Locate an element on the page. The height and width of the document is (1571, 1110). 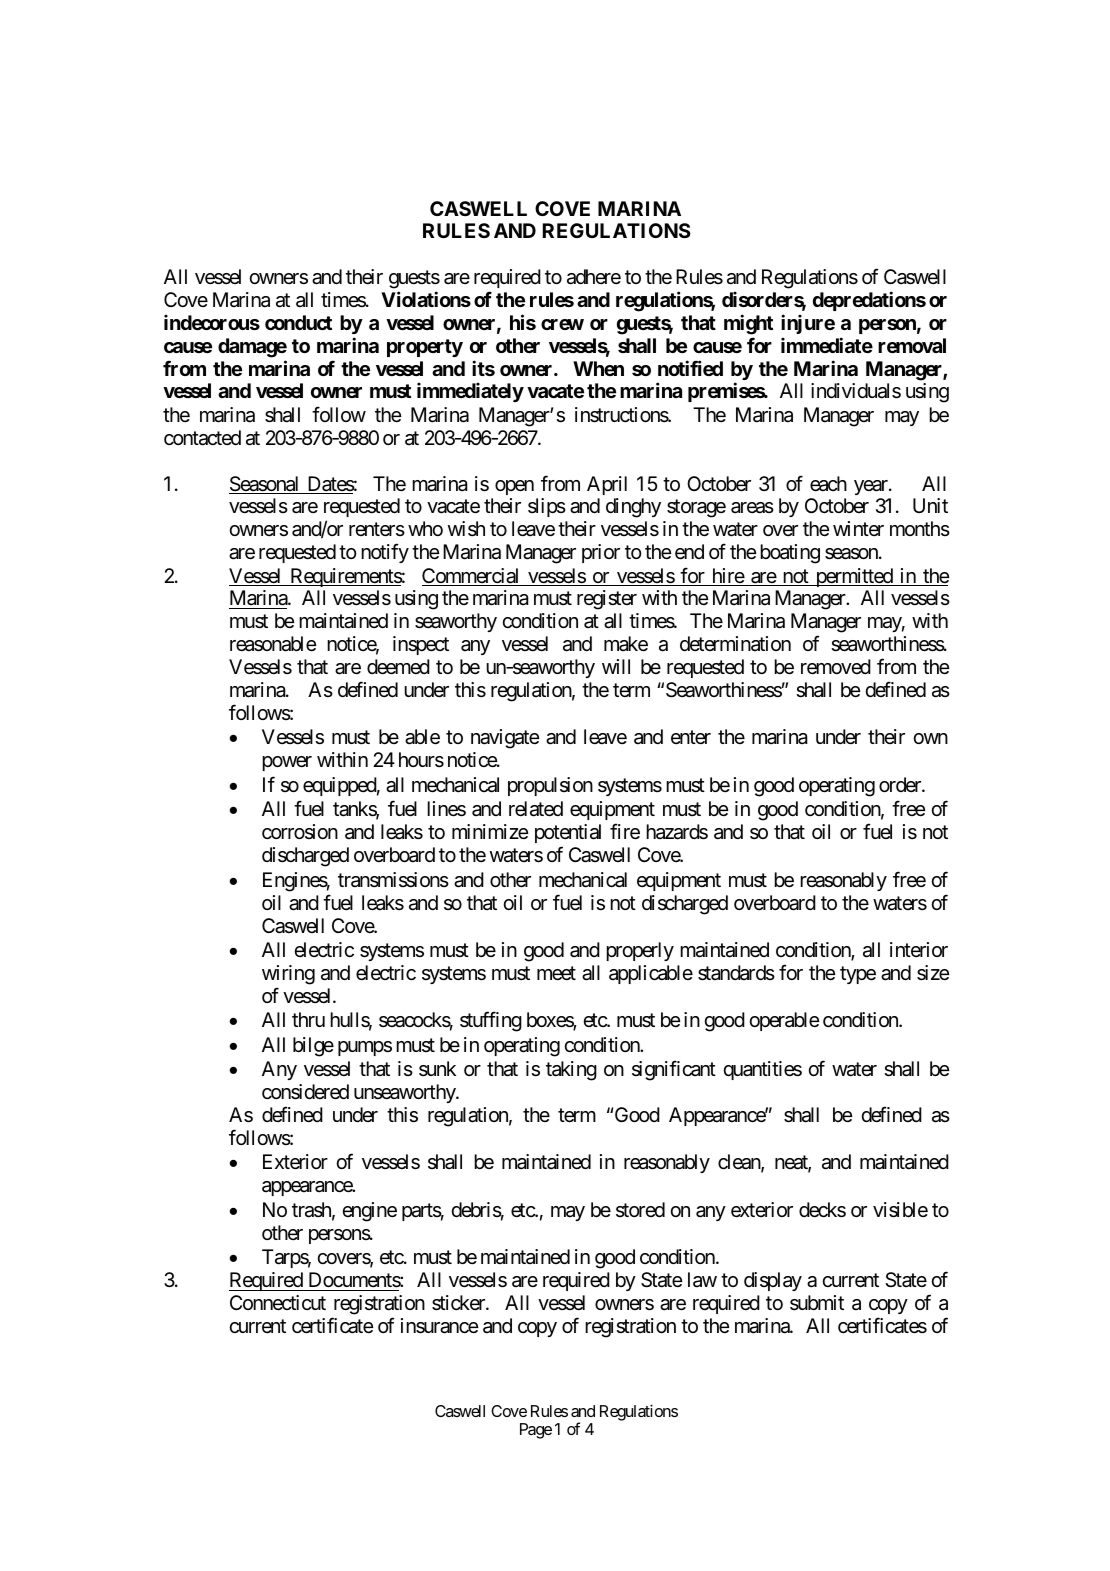
potential is located at coordinates (568, 835).
